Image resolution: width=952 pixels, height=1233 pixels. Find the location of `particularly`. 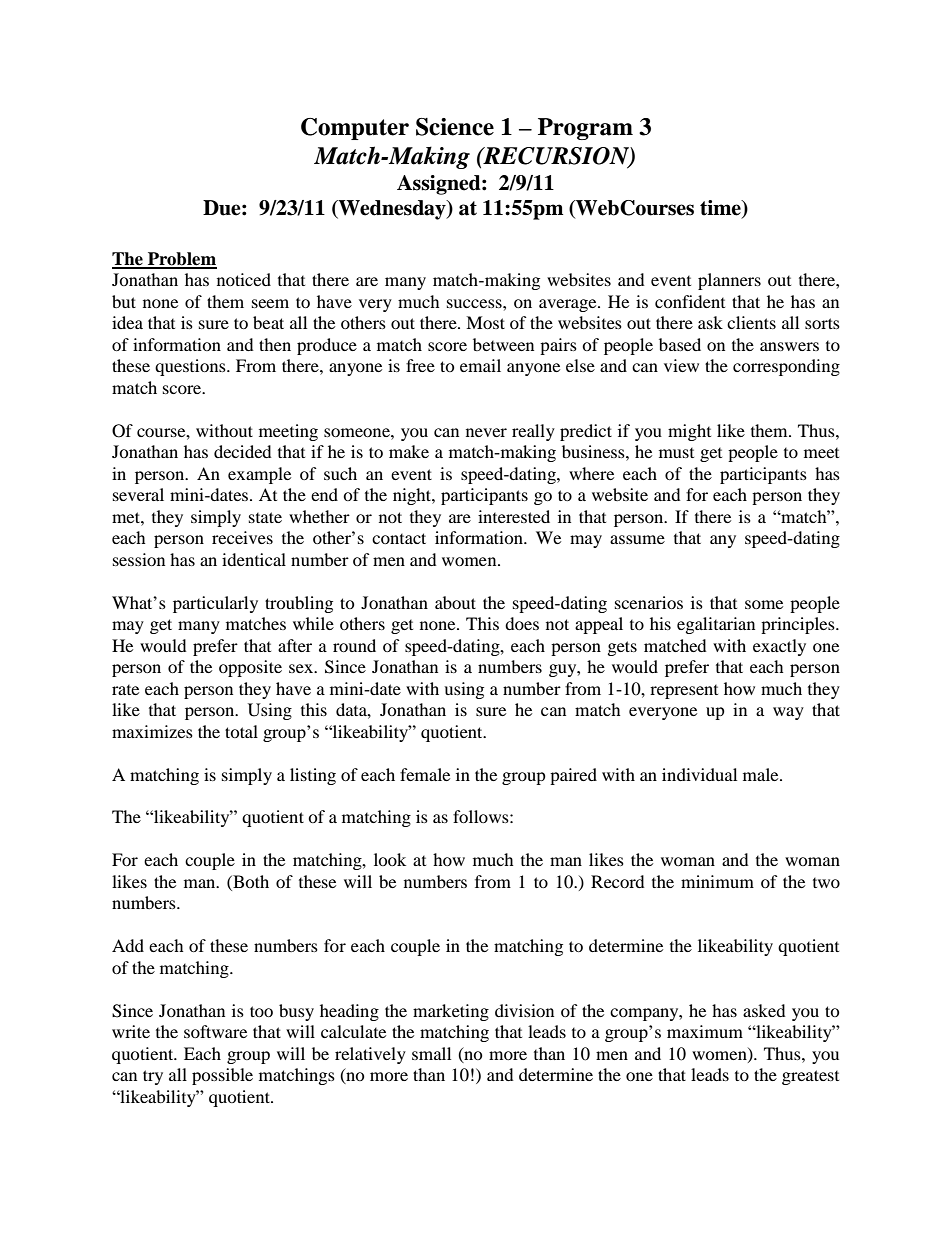

particularly is located at coordinates (215, 604).
